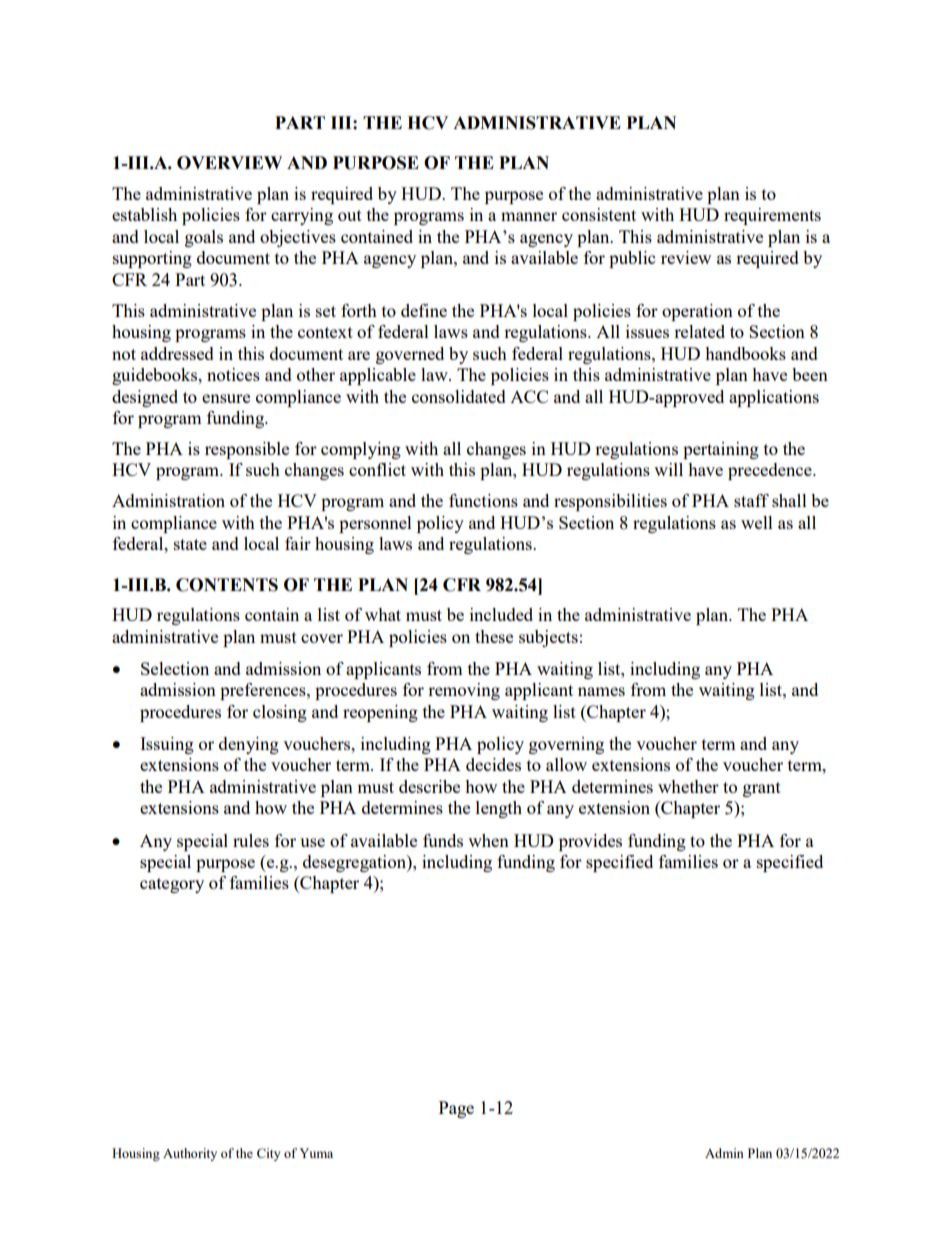 This document has height=1233, width=952. I want to click on Authority, so click(190, 1154).
